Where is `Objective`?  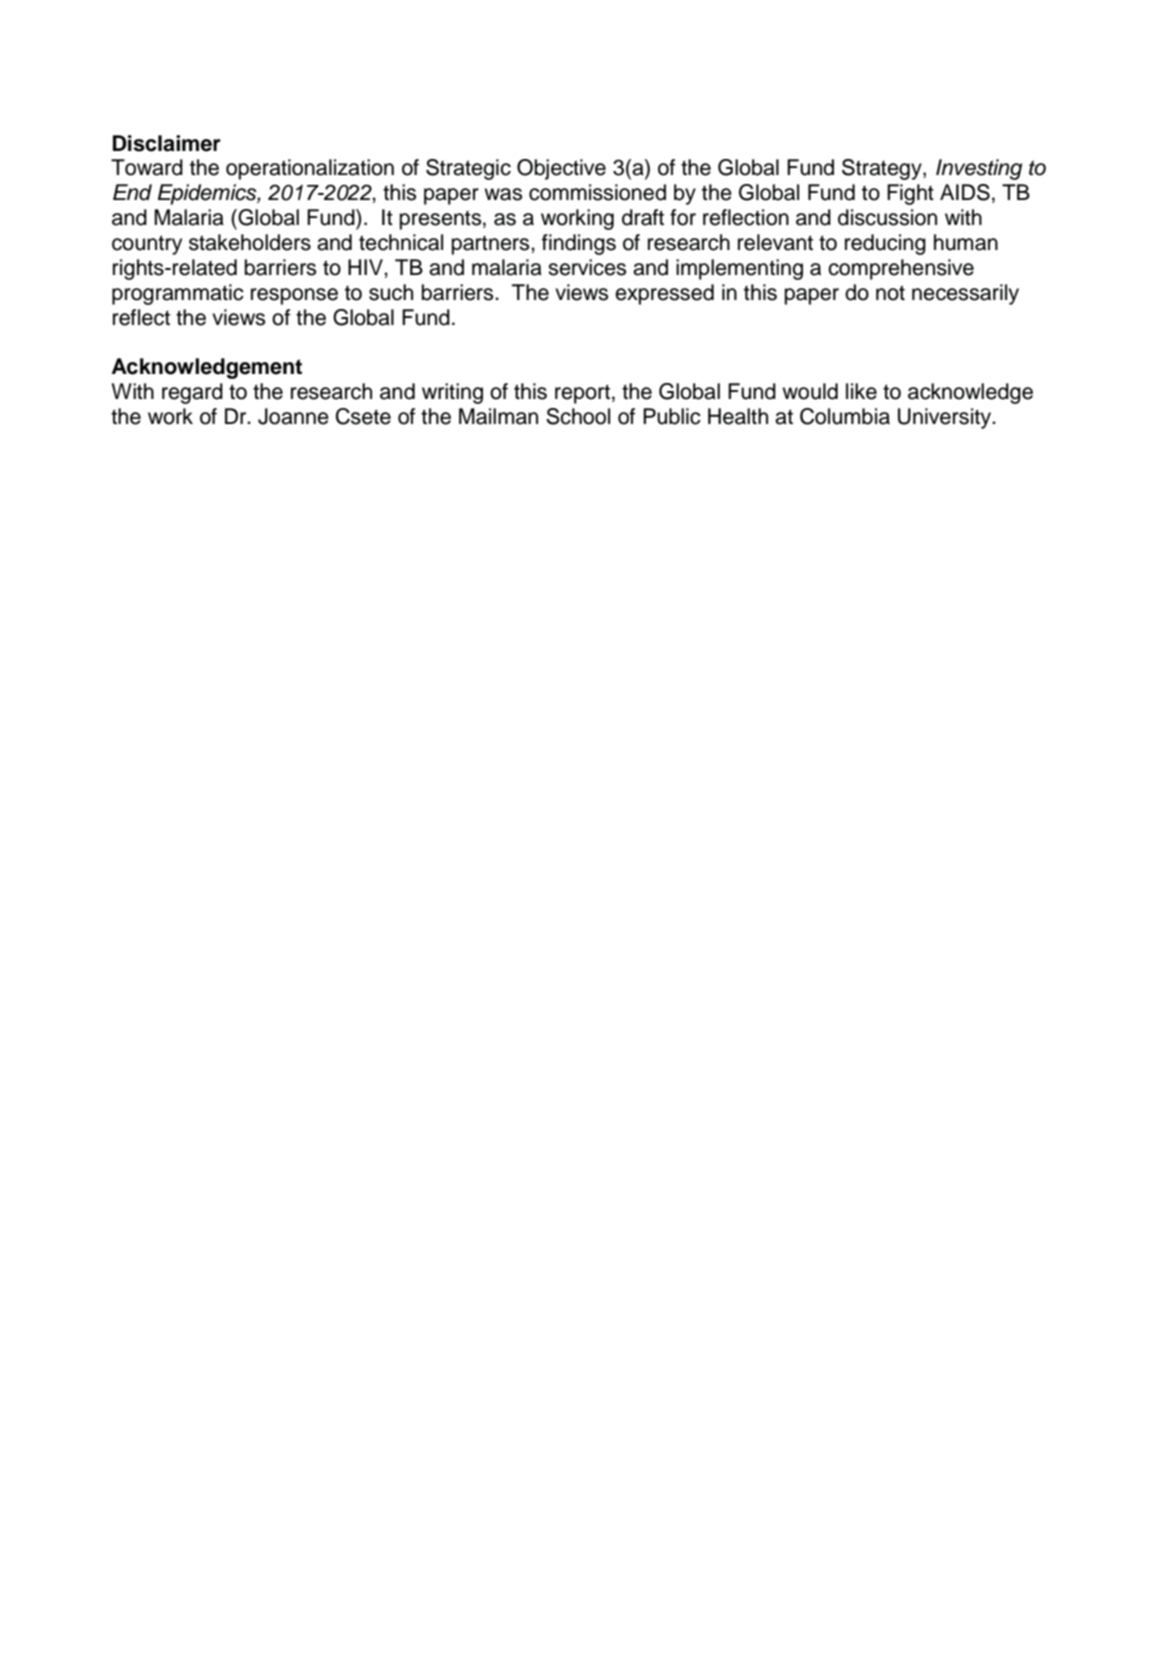
Objective is located at coordinates (561, 169).
